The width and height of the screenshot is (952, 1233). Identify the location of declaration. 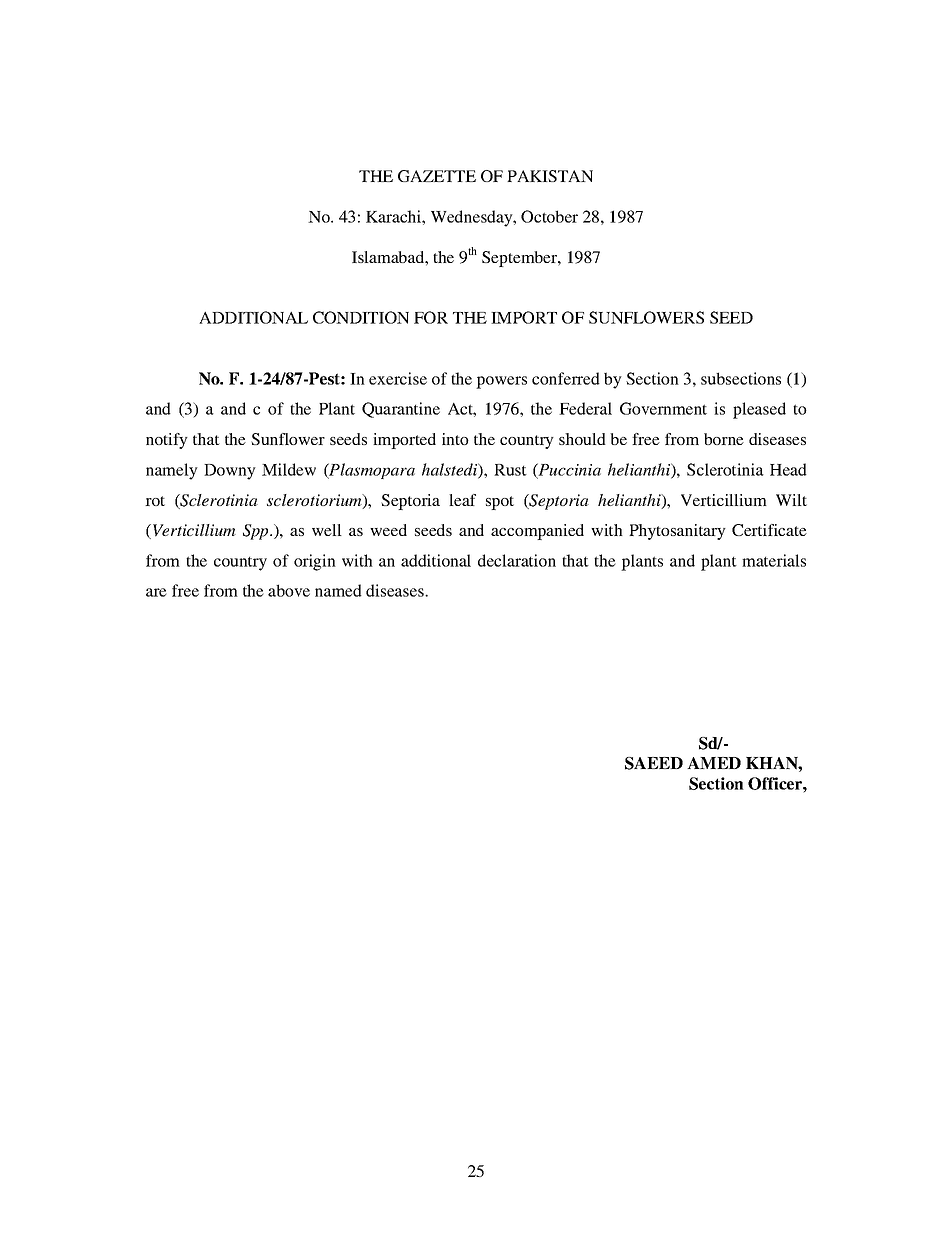
(517, 560).
